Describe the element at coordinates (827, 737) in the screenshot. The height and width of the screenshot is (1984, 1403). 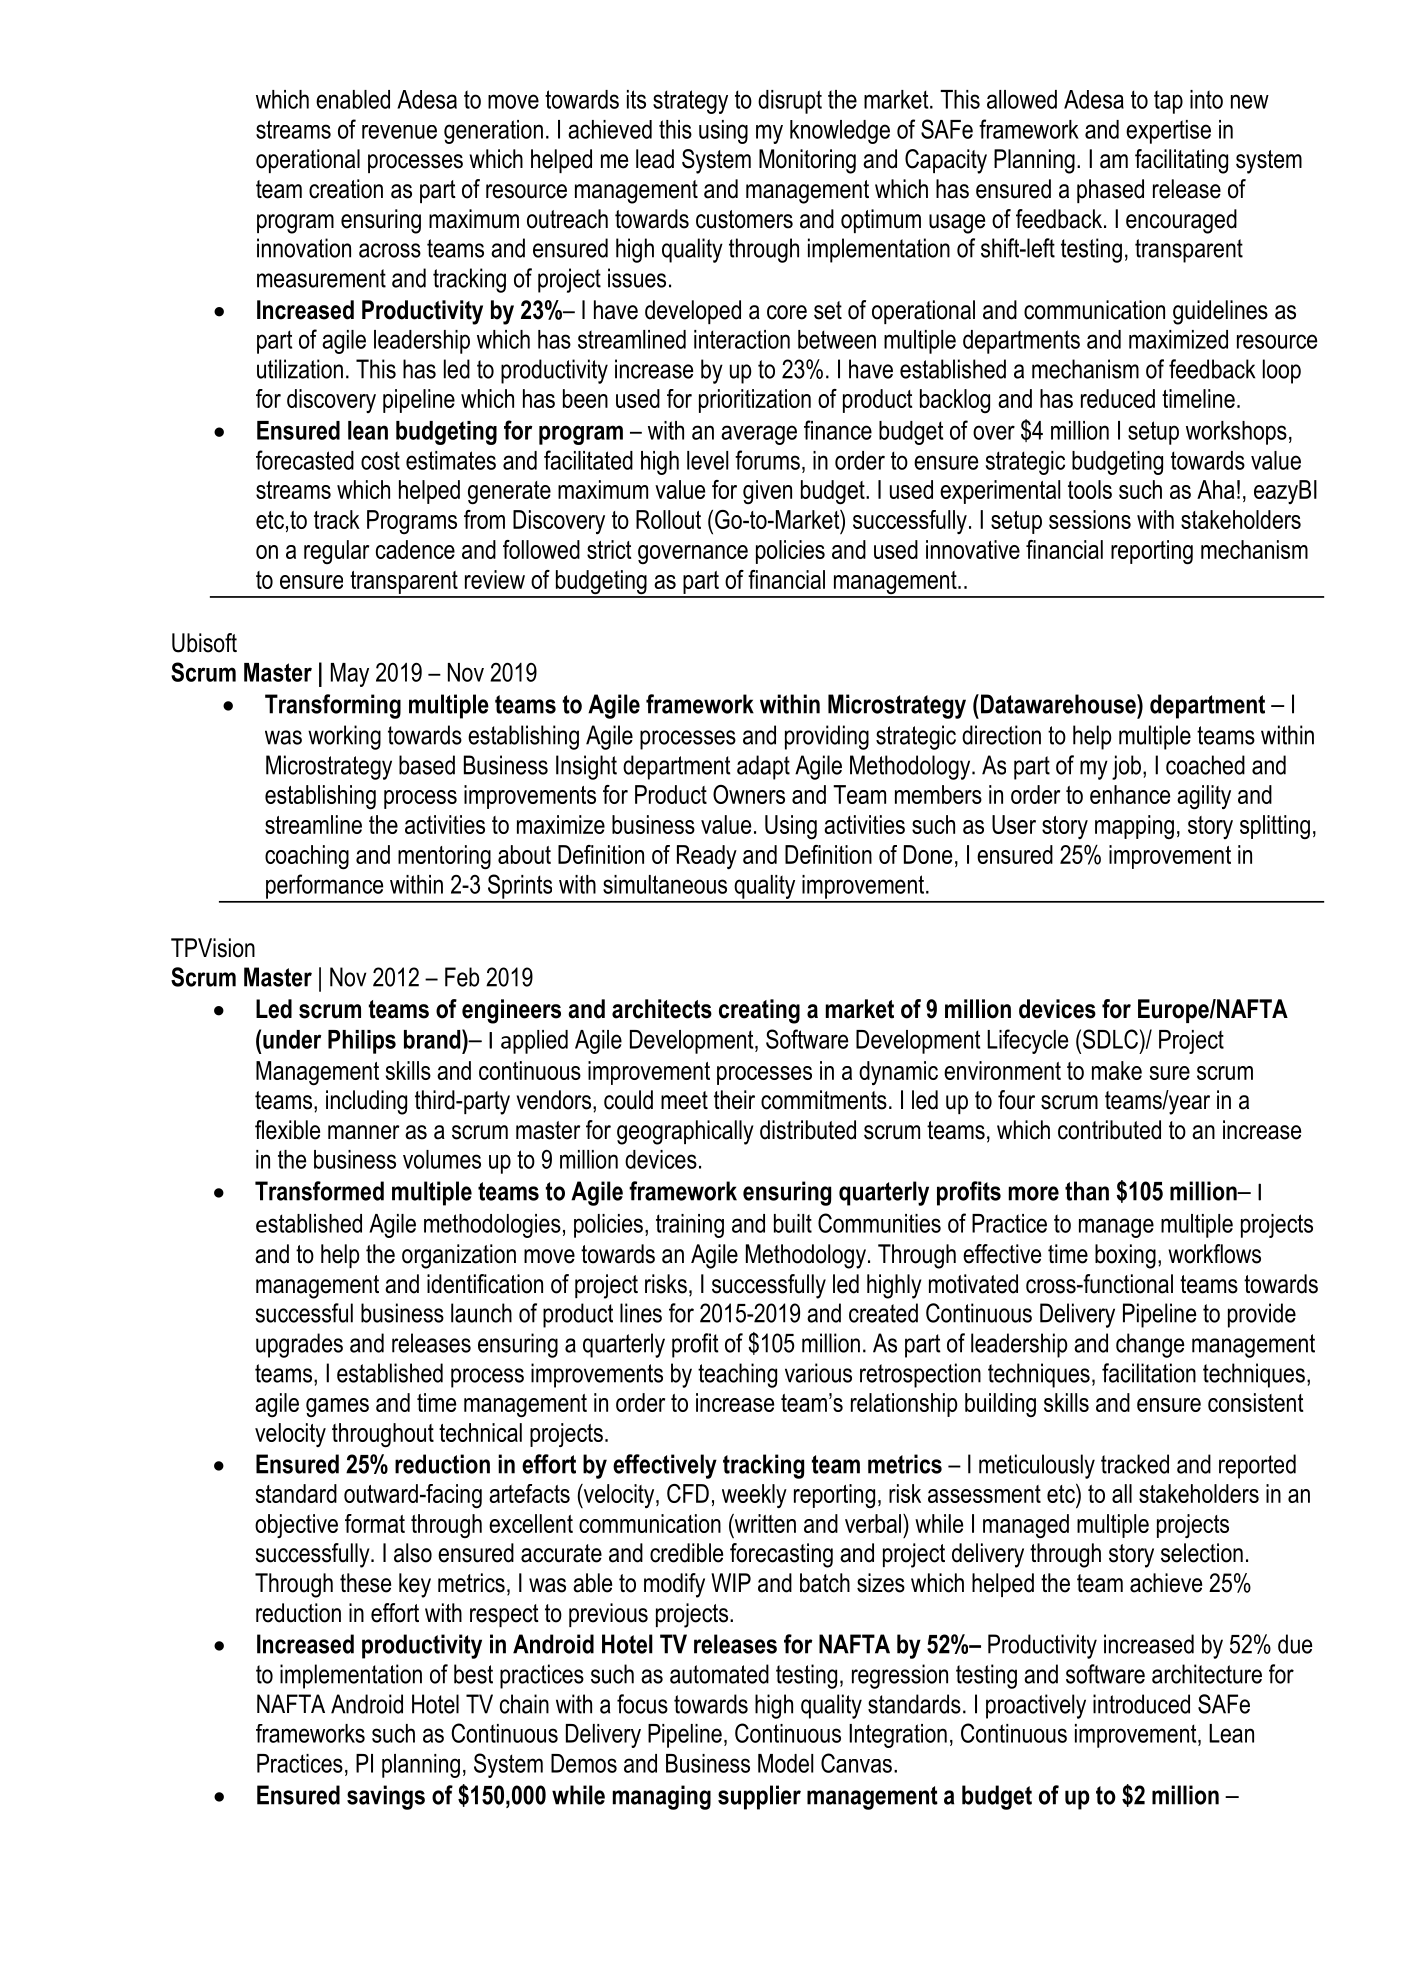
I see `providing` at that location.
